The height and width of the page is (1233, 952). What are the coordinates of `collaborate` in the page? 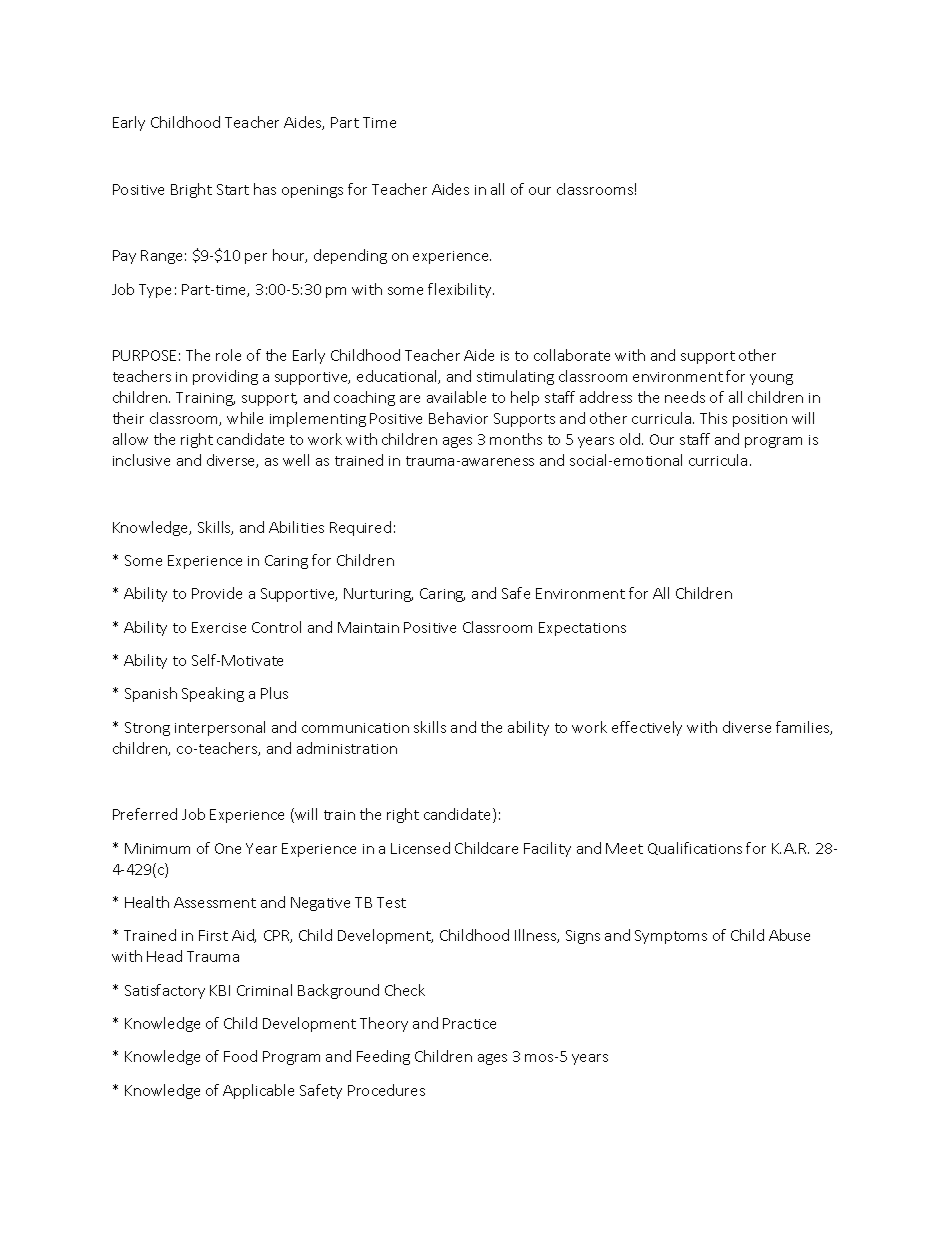 It's located at (572, 355).
